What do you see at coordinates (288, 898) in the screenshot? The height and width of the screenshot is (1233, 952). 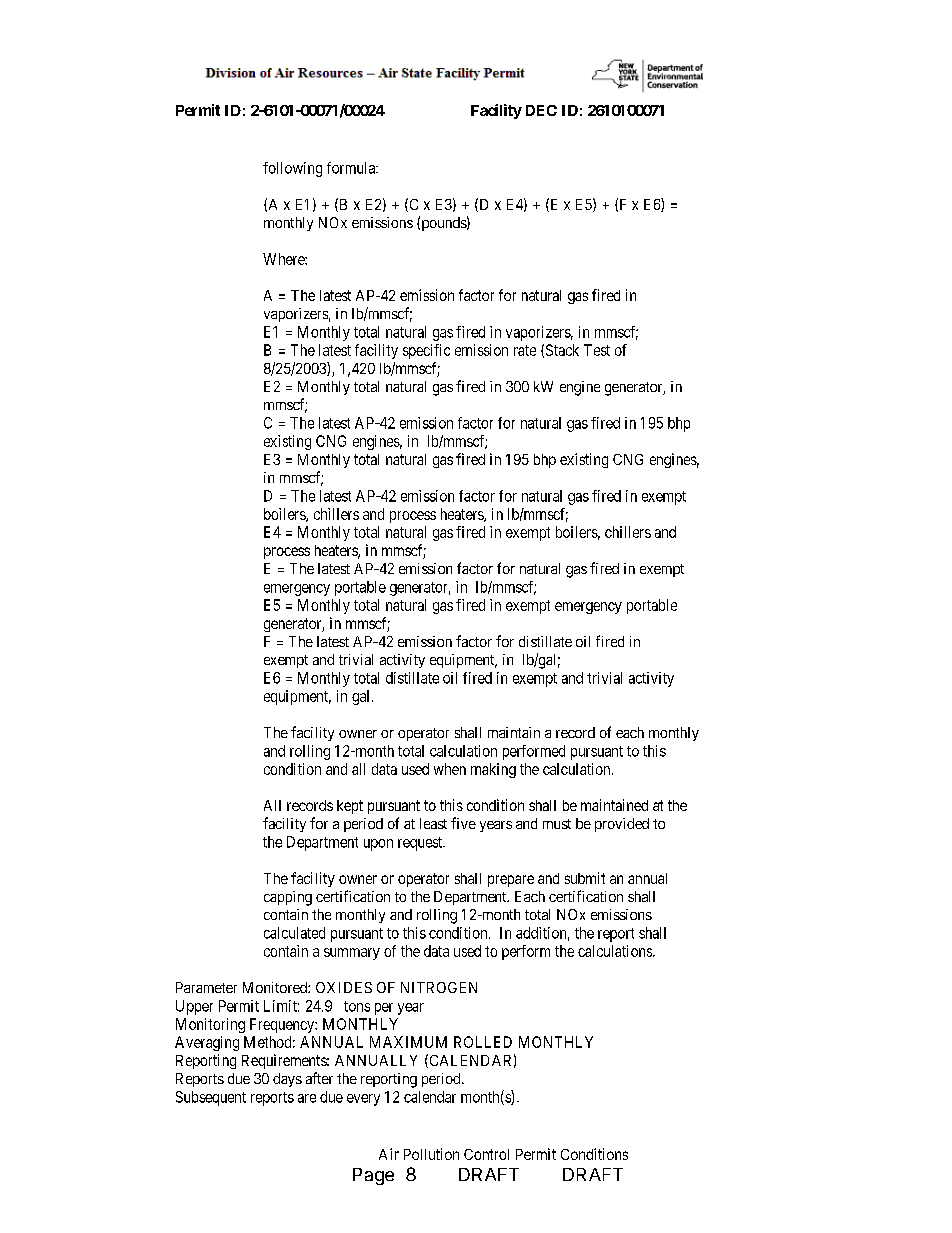 I see `capping` at bounding box center [288, 898].
